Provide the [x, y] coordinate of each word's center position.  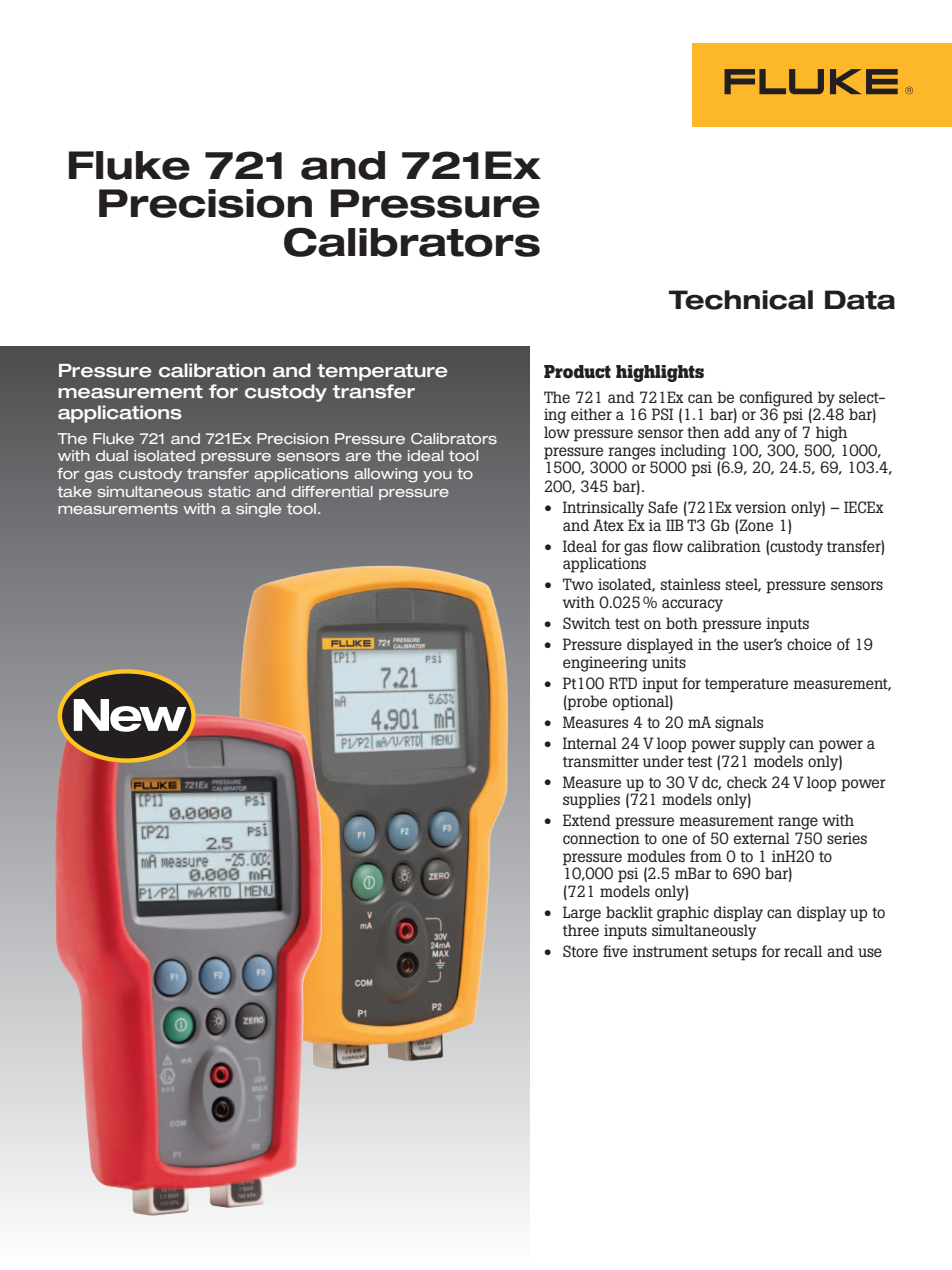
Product [577, 372]
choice [809, 644]
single [258, 510]
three [581, 930]
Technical [741, 300]
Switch [586, 623]
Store [580, 951]
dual [112, 455]
